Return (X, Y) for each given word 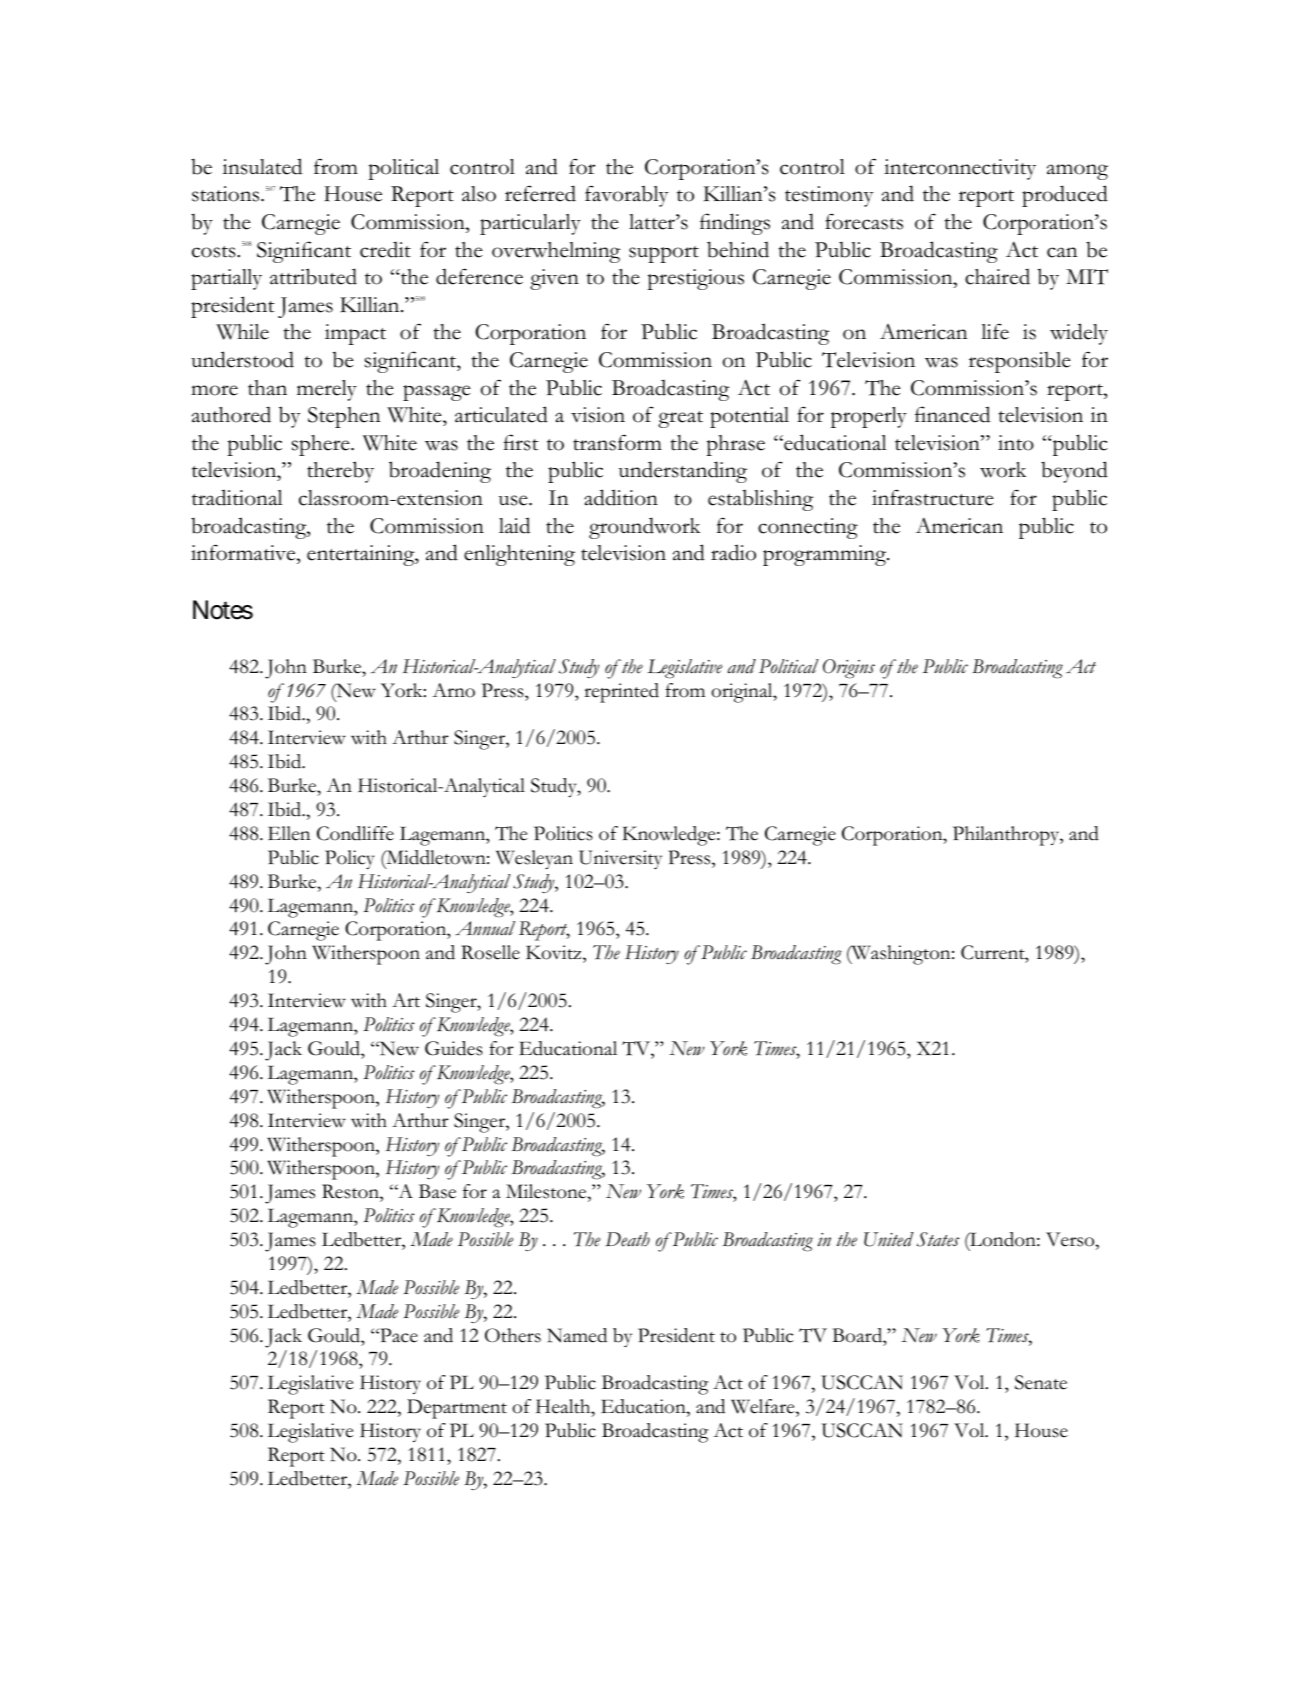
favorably (627, 196)
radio (733, 552)
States (938, 1239)
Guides (454, 1048)
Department (457, 1409)
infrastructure (933, 497)
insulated (262, 166)
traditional (237, 497)
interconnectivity (960, 169)
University (620, 859)
